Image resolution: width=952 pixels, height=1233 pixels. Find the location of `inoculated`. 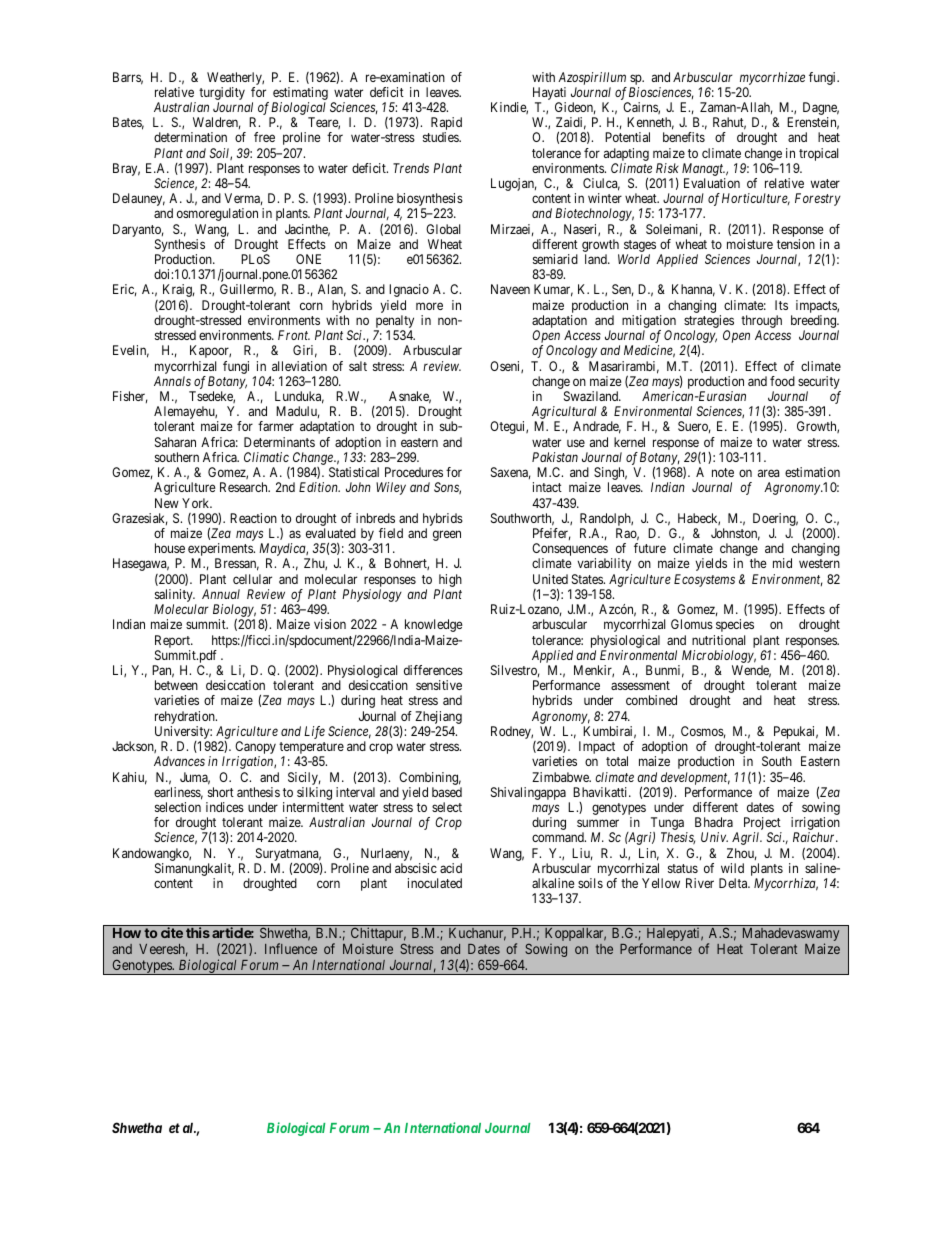

inoculated is located at coordinates (435, 883).
